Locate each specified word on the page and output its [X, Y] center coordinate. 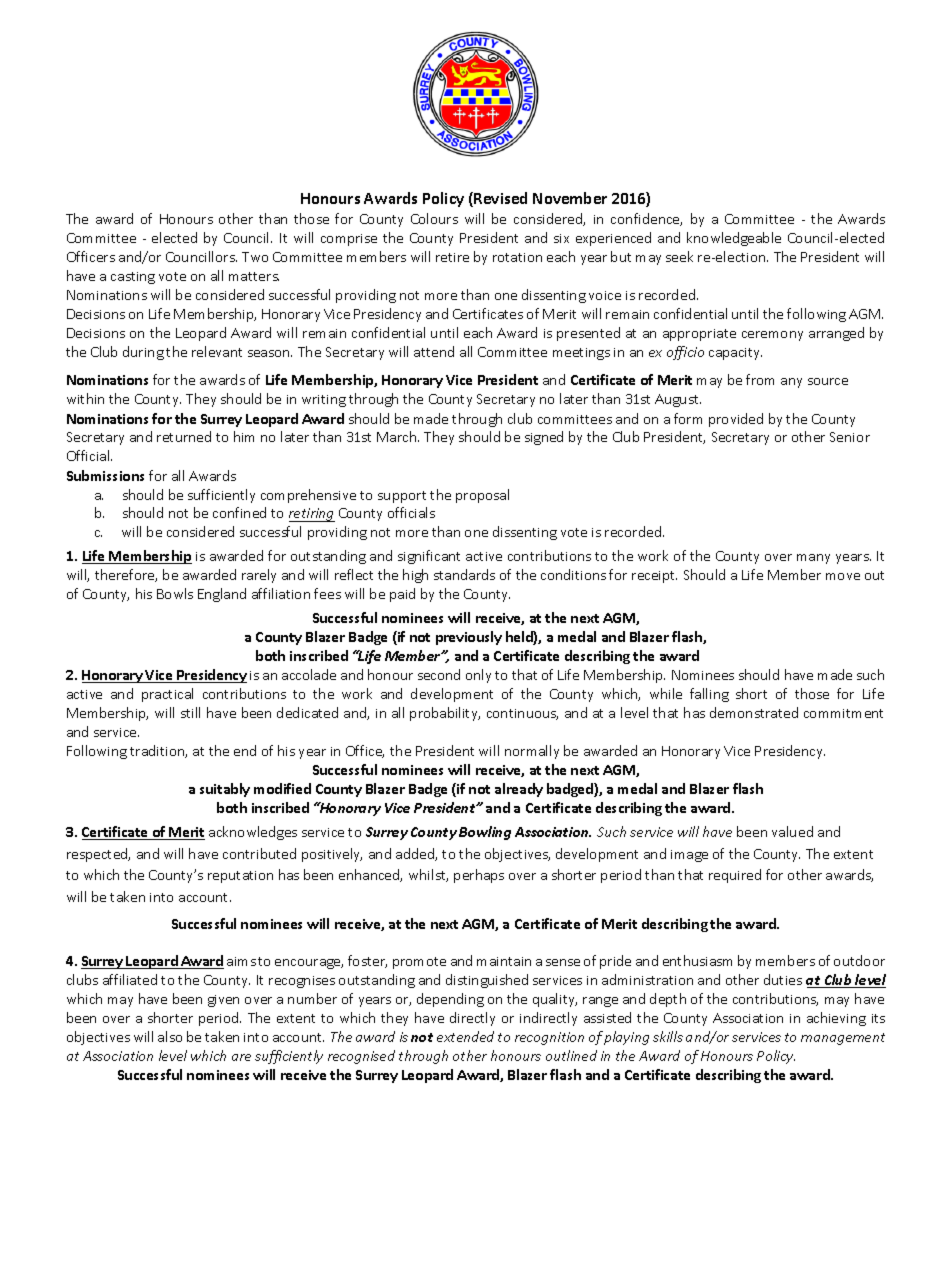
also [170, 1036]
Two [255, 257]
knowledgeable [734, 239]
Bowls [175, 593]
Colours [434, 218]
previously [469, 638]
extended [465, 1036]
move [843, 576]
